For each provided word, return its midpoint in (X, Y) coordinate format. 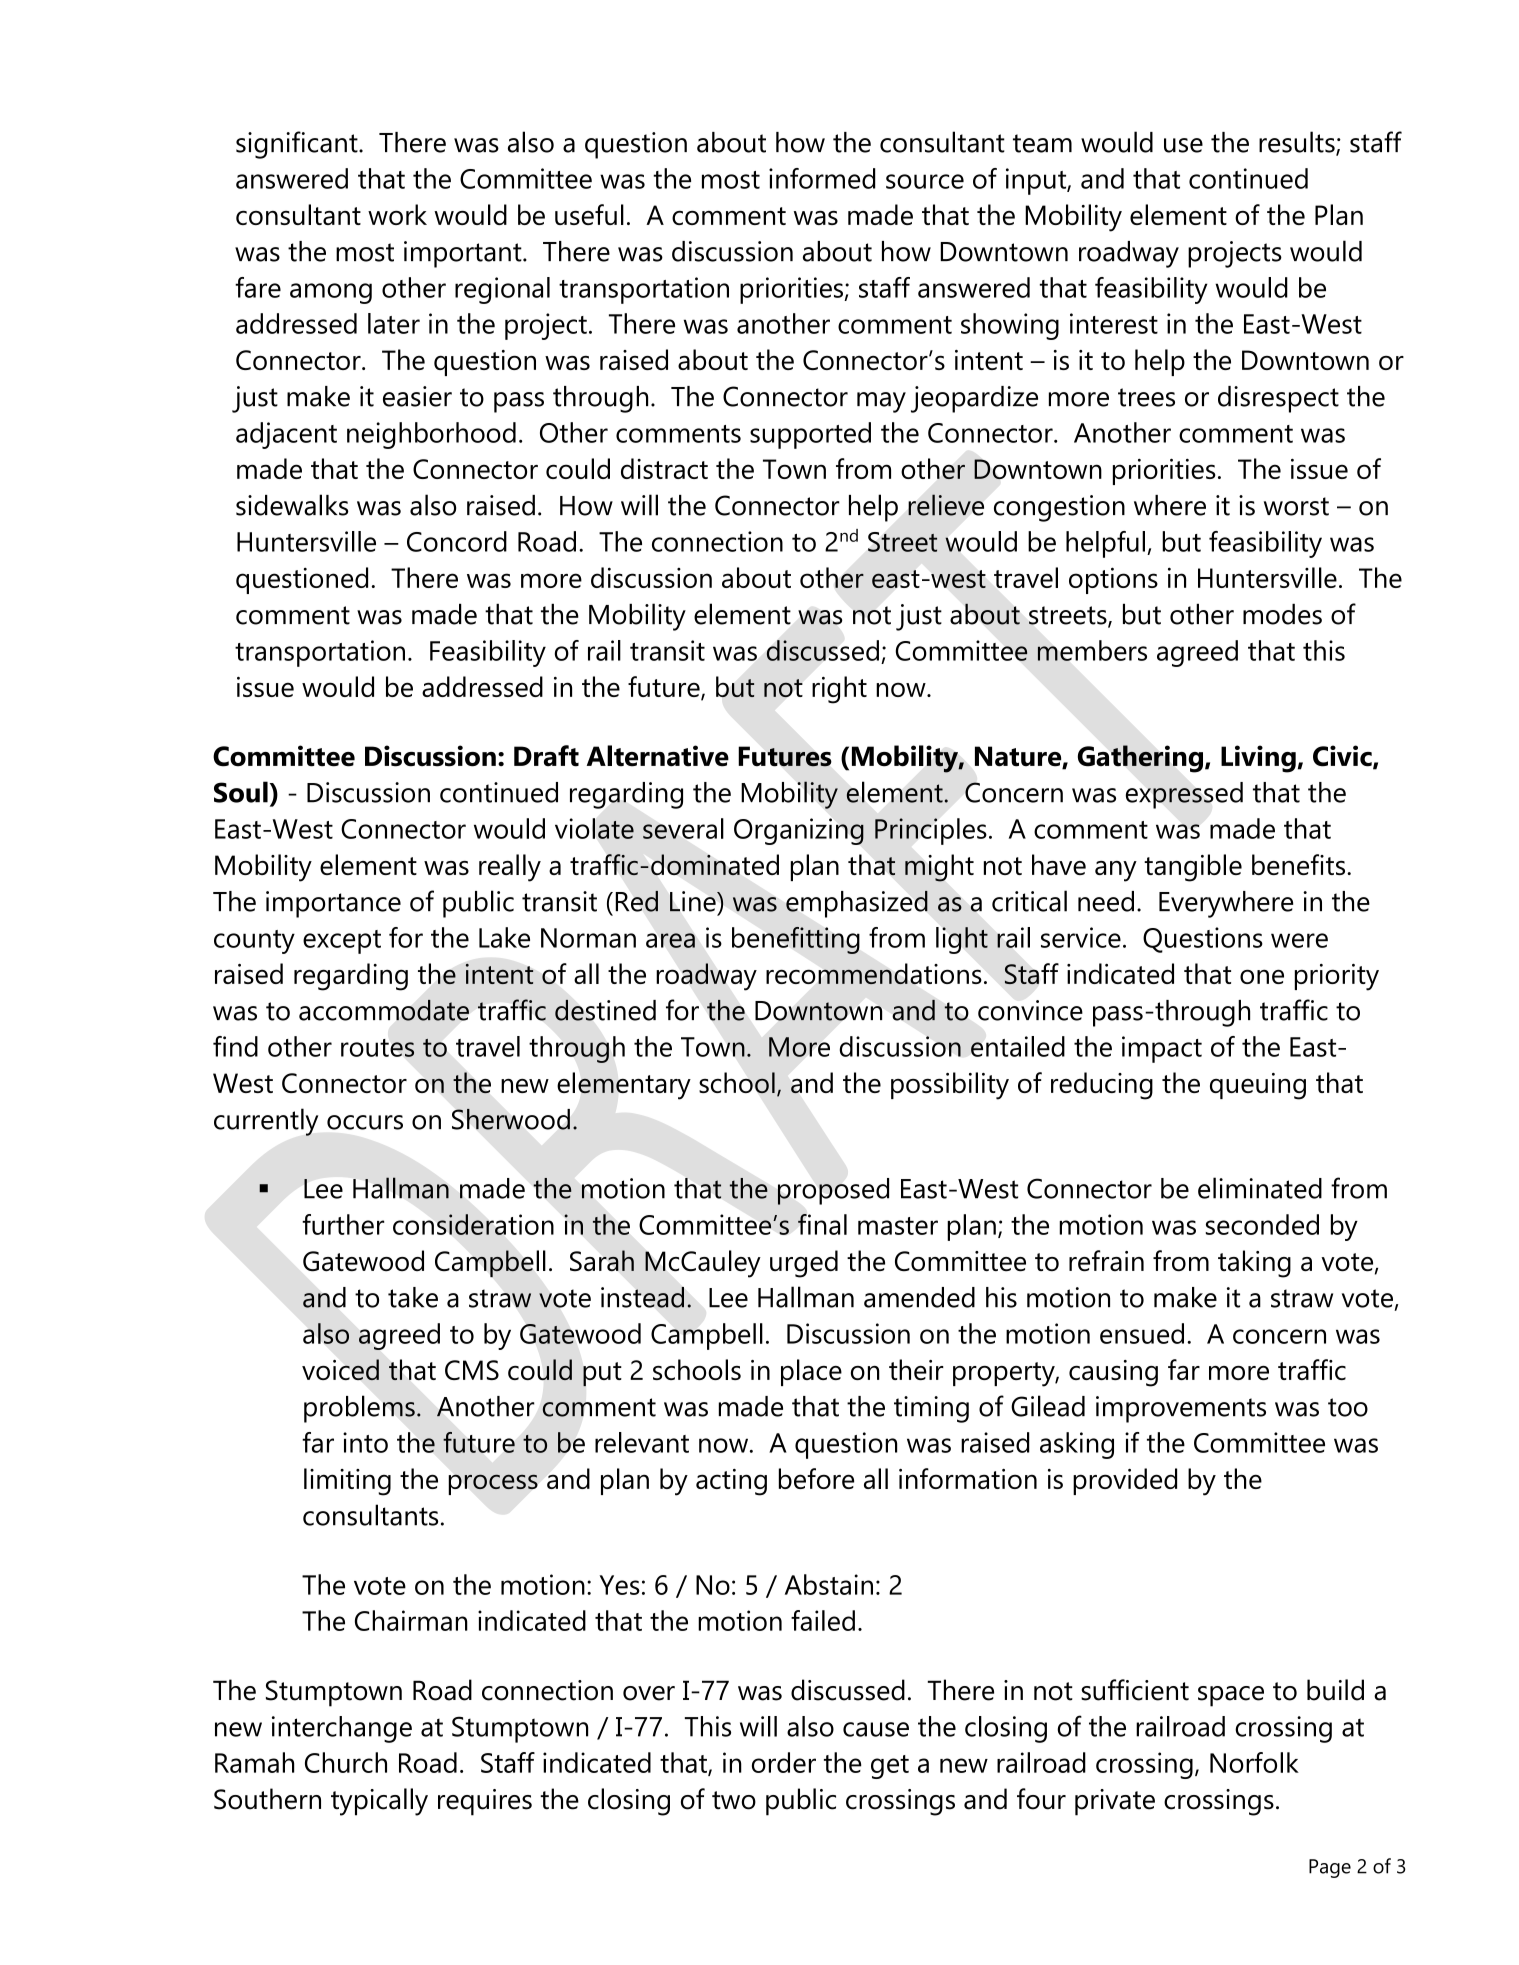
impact (1162, 1049)
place (811, 1372)
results (1298, 143)
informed (822, 178)
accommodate (384, 1010)
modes (1282, 614)
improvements (1181, 1409)
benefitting (796, 940)
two (734, 1800)
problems (359, 1409)
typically (379, 1802)
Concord (457, 541)
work (397, 214)
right (839, 690)
